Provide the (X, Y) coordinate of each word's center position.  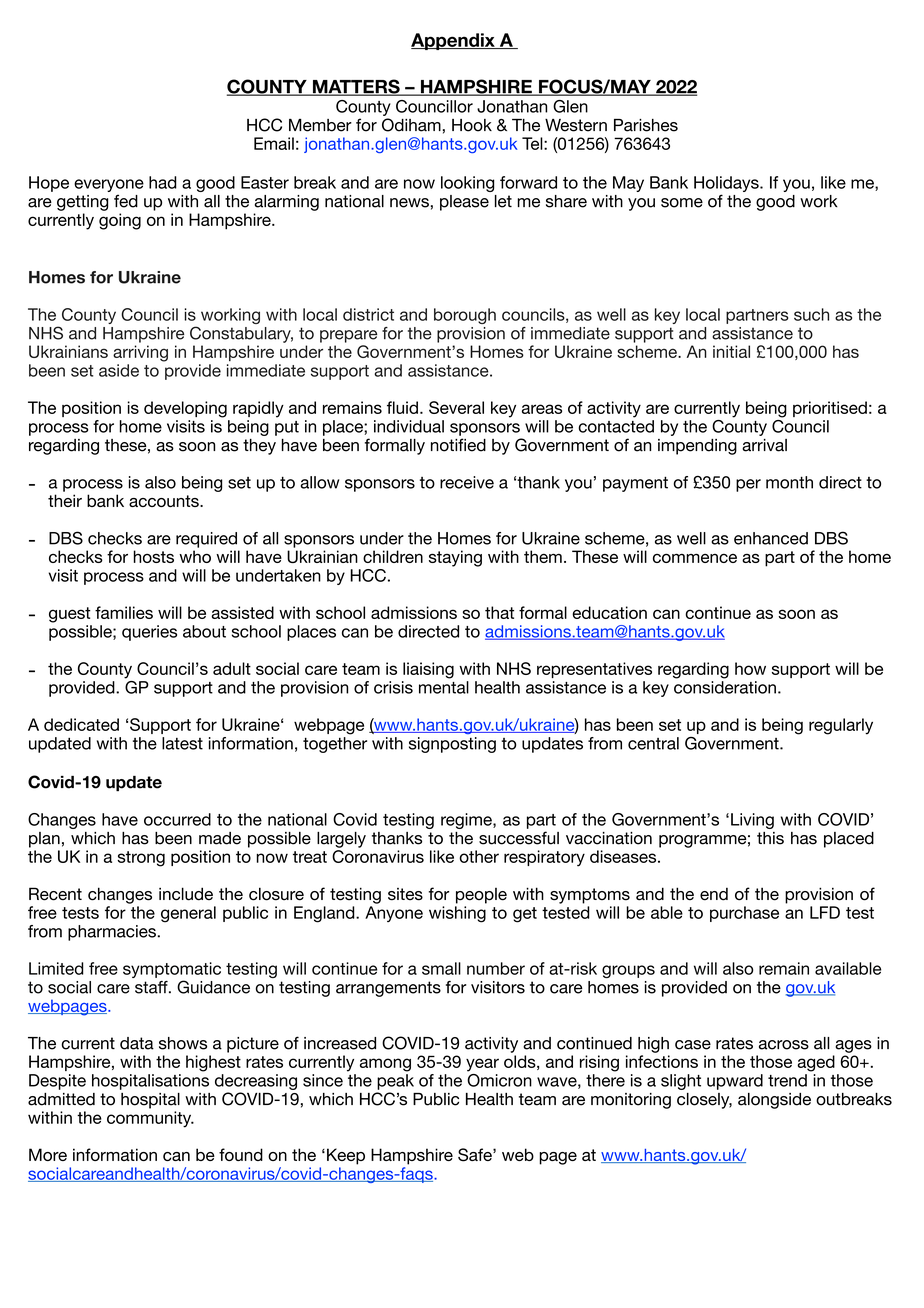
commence (695, 558)
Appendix (454, 41)
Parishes (646, 125)
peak (395, 1082)
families (124, 612)
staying (455, 558)
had (163, 182)
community (150, 1119)
